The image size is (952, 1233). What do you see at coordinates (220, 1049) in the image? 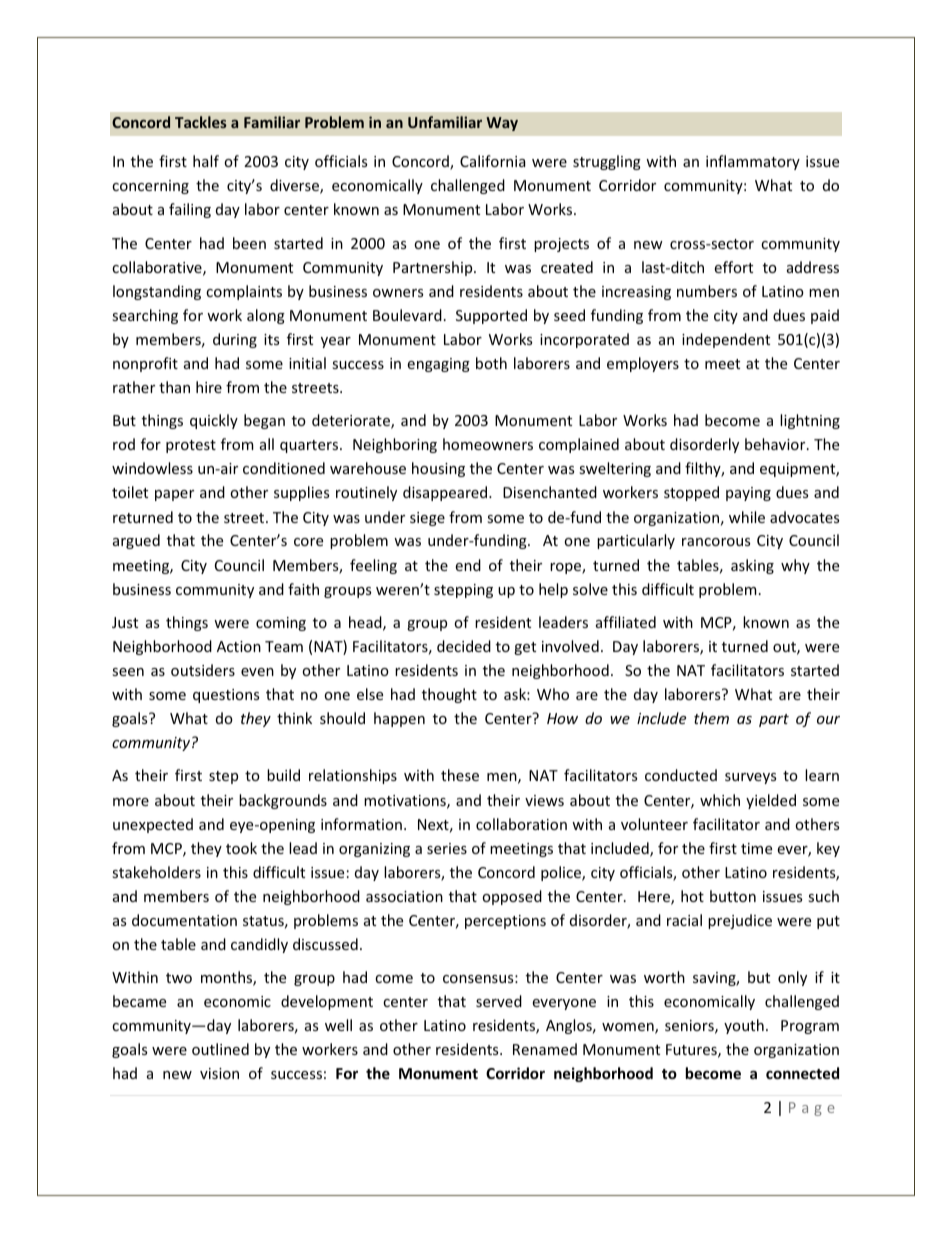
I see `outlined` at bounding box center [220, 1049].
